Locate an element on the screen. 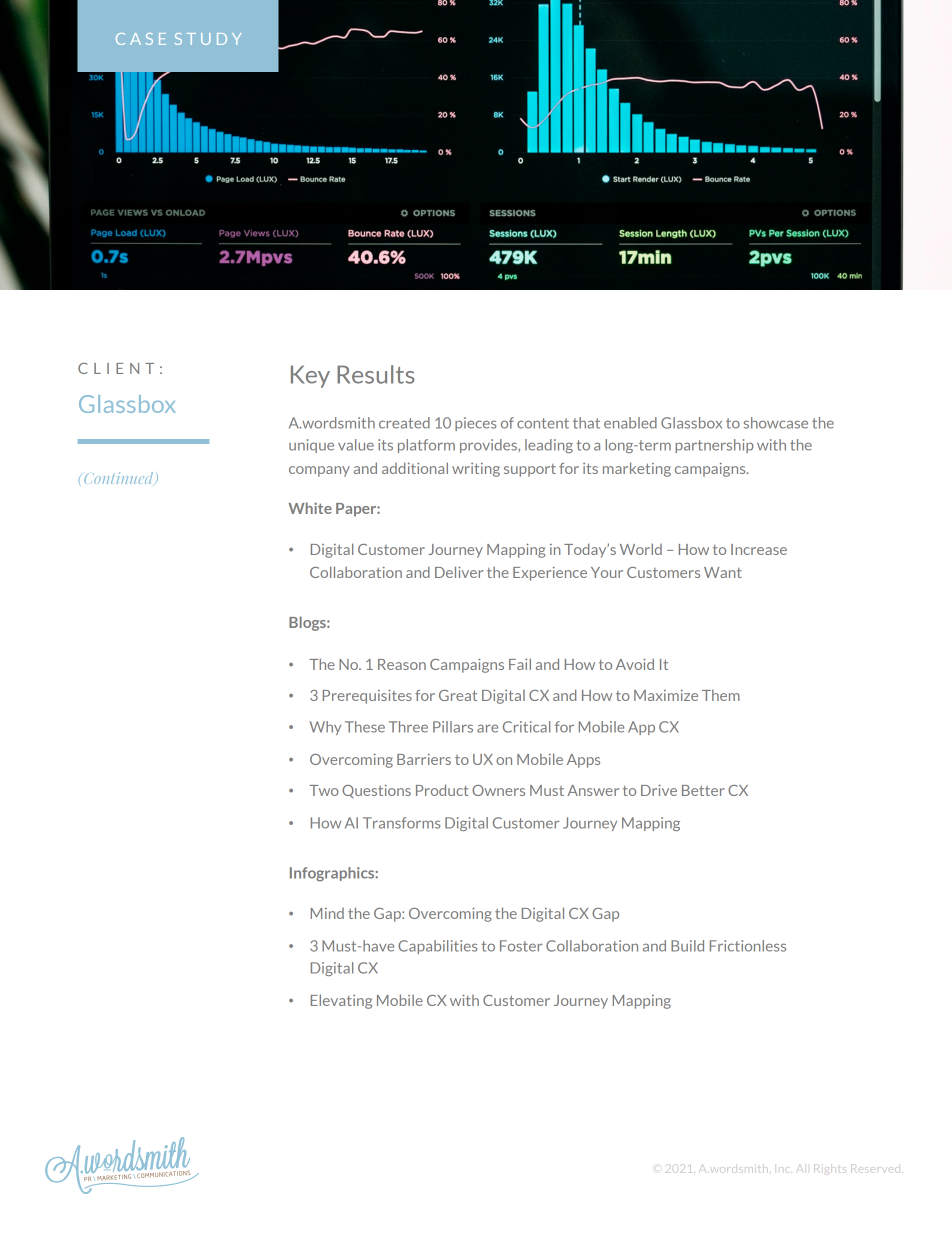 The height and width of the screenshot is (1233, 952). Results is located at coordinates (376, 374).
